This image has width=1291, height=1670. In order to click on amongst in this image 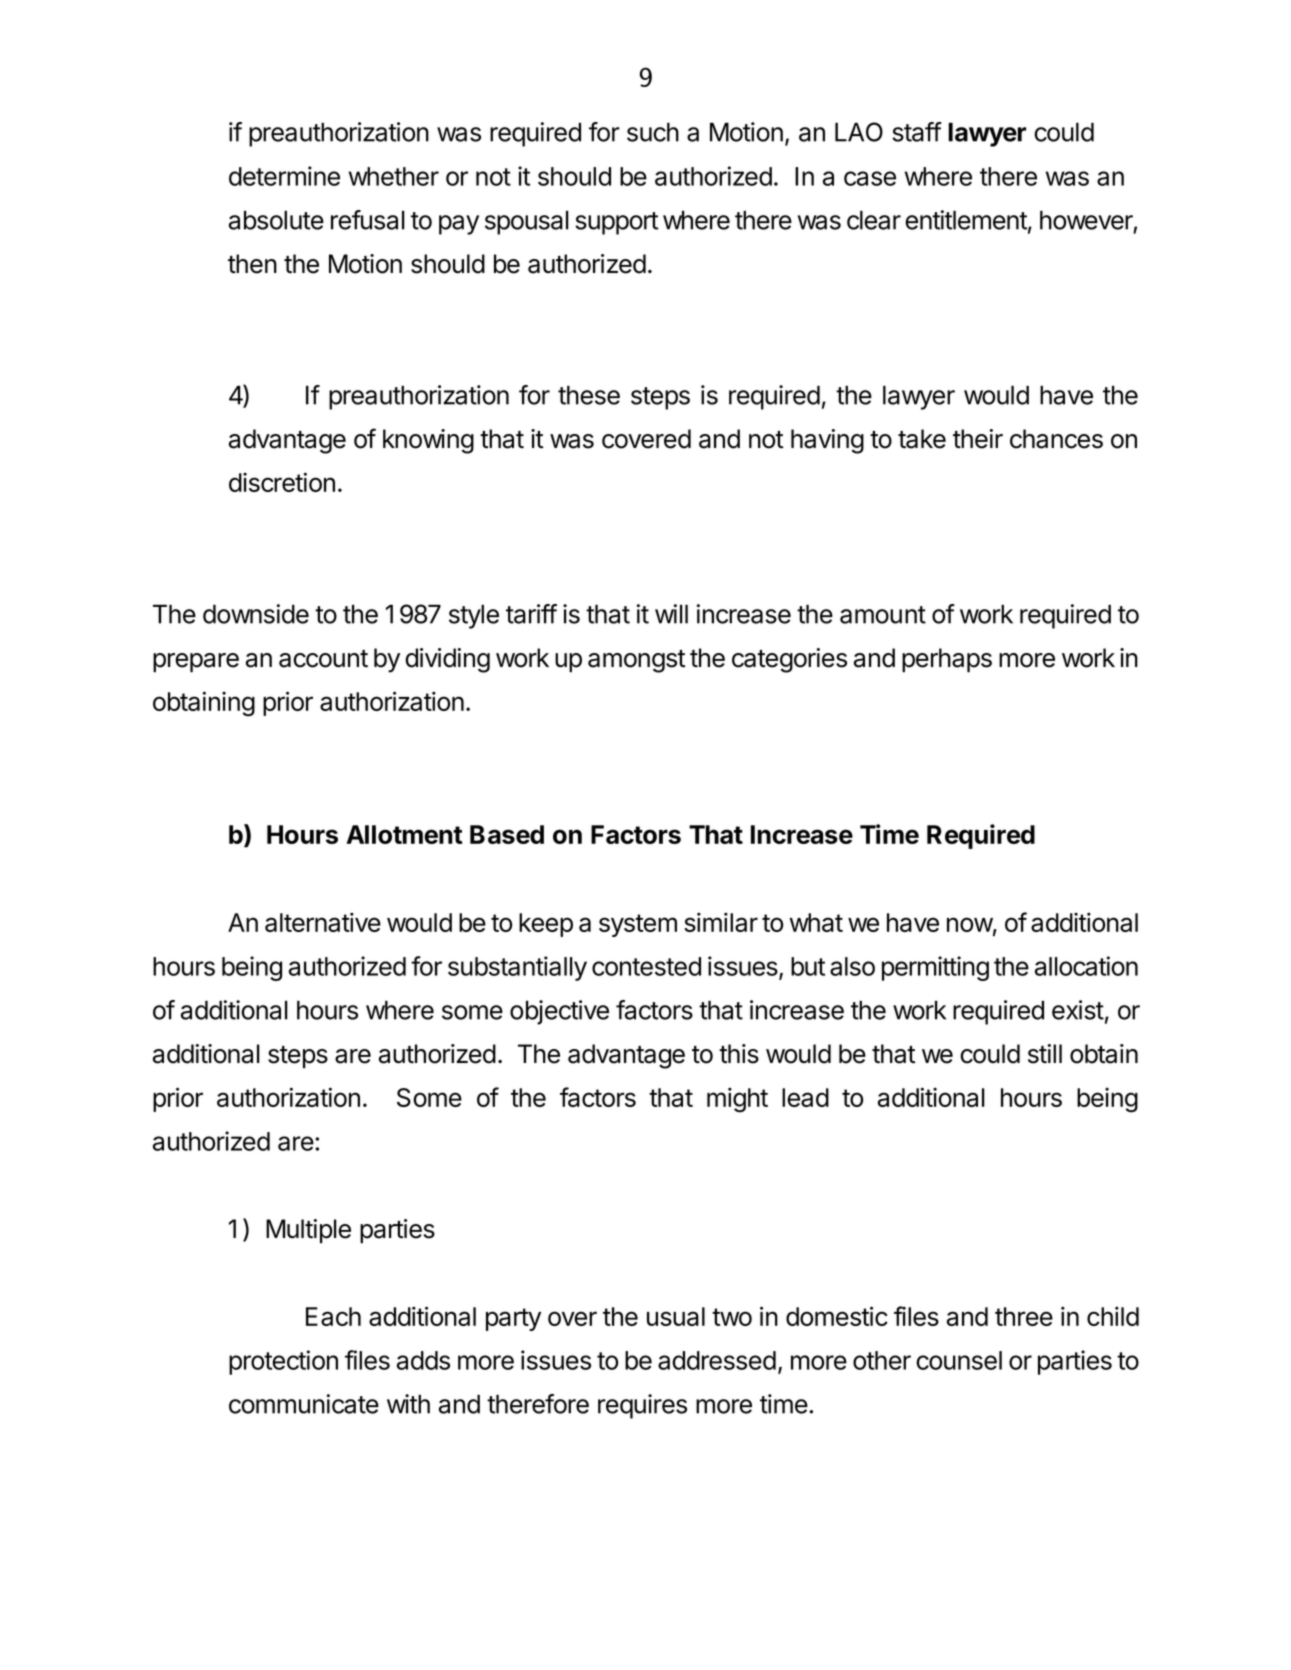, I will do `click(636, 661)`.
